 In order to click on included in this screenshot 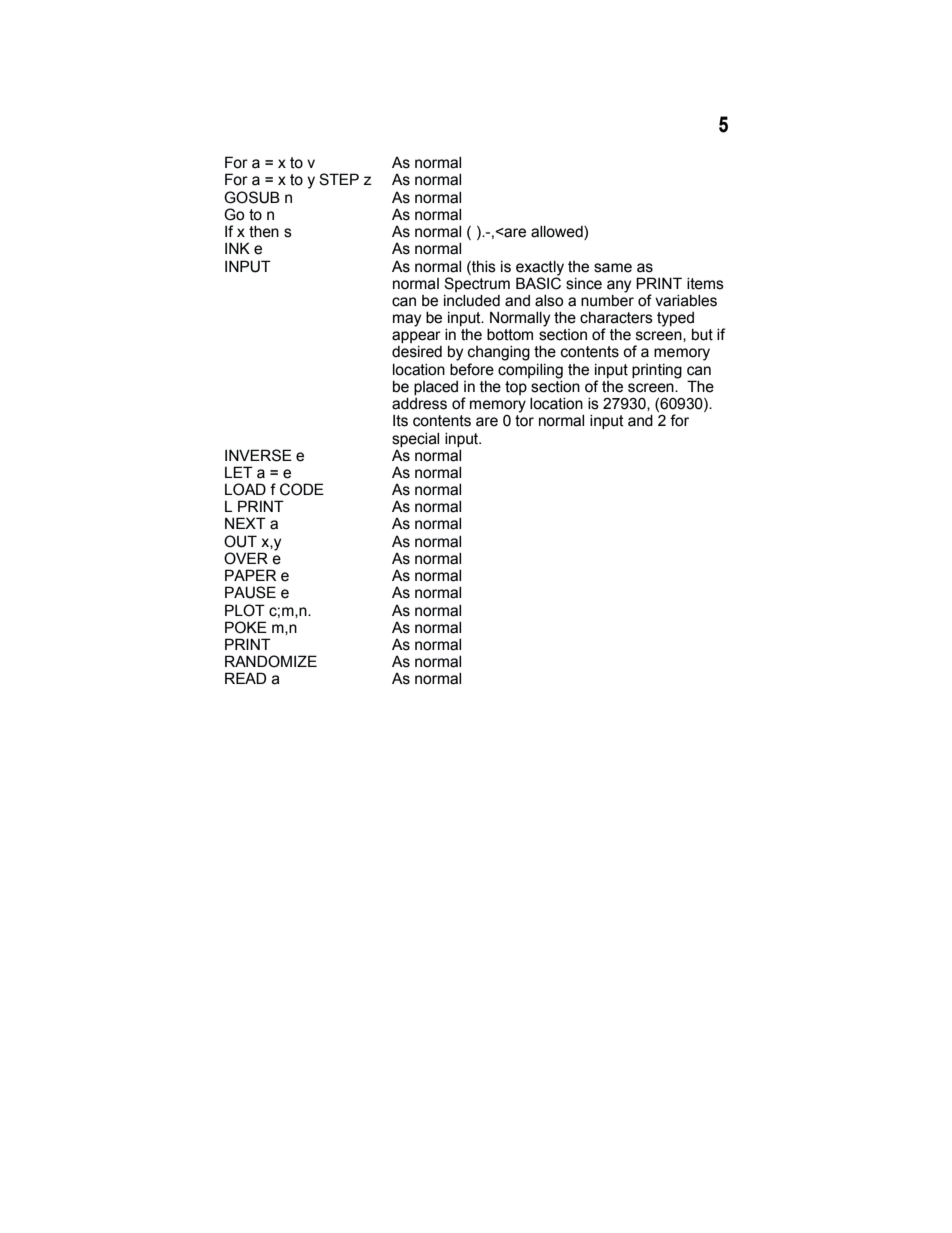, I will do `click(472, 300)`.
